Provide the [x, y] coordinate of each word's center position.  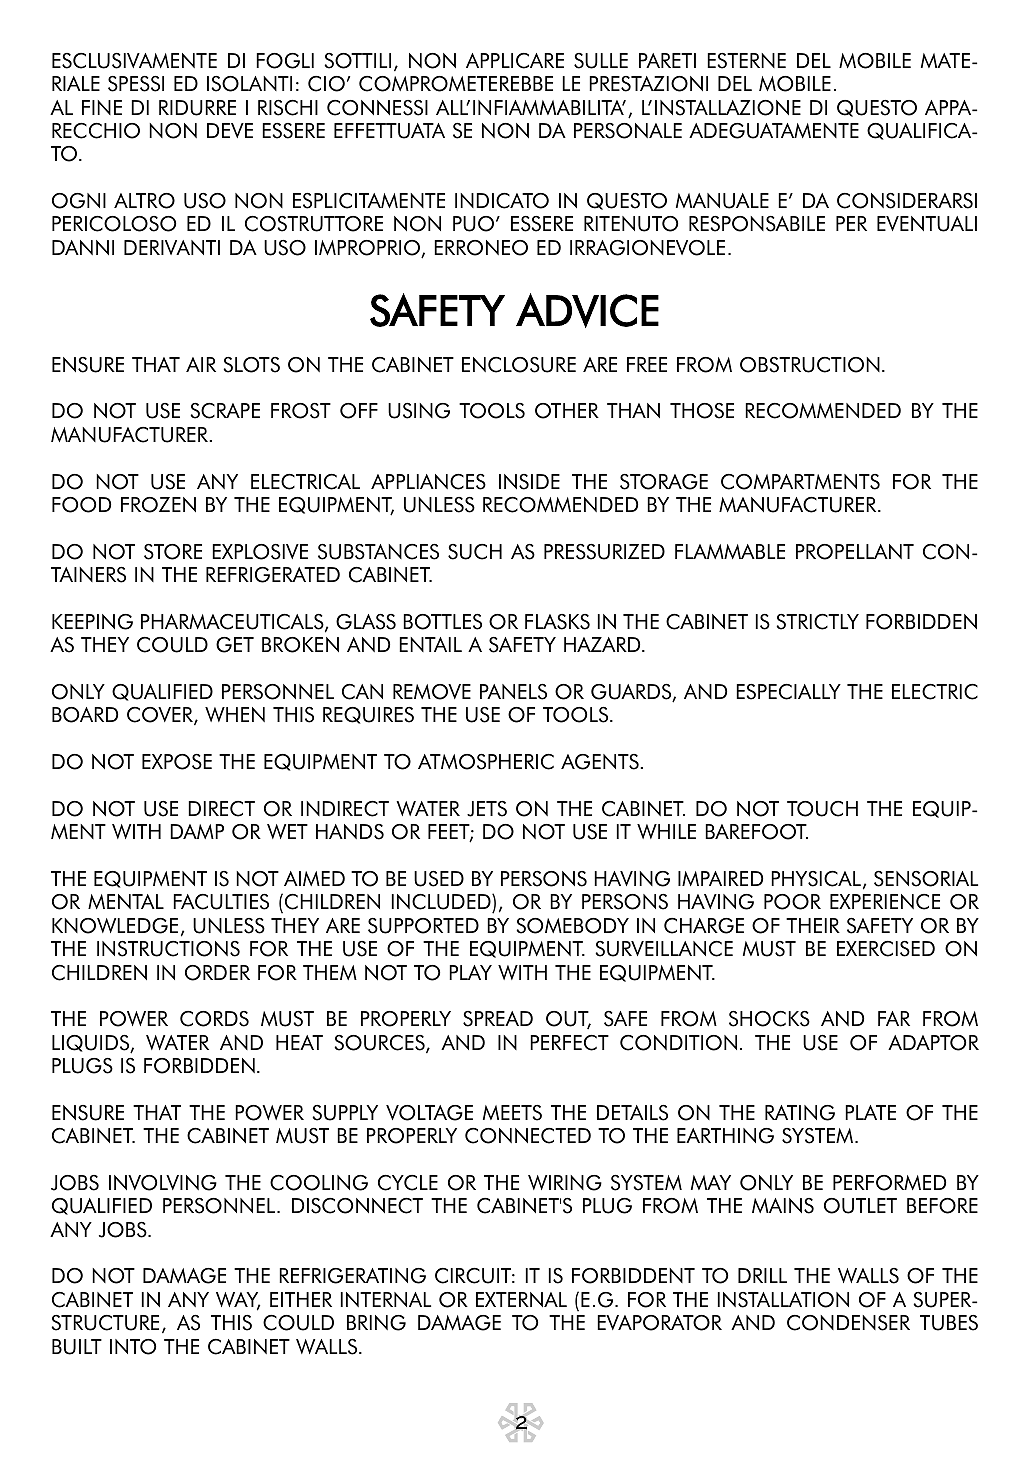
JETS [487, 809]
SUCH [475, 552]
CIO [326, 84]
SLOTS [251, 365]
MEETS [512, 1113]
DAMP [197, 831]
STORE [173, 552]
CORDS [214, 1019]
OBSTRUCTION [810, 365]
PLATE [870, 1112]
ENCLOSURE [519, 365]
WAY [238, 1301]
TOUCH [822, 809]
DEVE [230, 130]
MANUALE [722, 201]
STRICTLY [817, 622]
